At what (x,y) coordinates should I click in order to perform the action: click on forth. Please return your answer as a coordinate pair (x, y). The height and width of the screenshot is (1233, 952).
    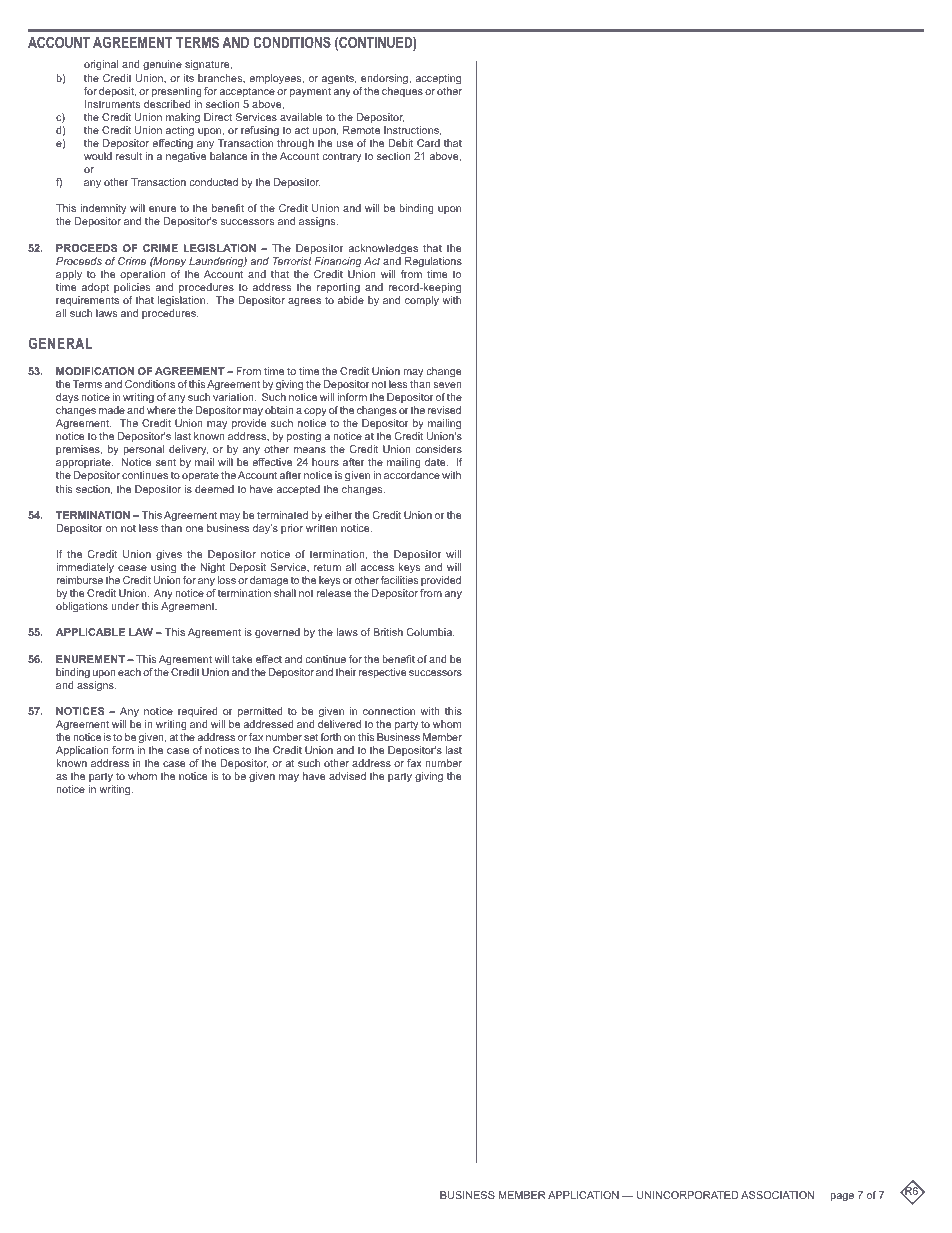
    Looking at the image, I should click on (330, 737).
